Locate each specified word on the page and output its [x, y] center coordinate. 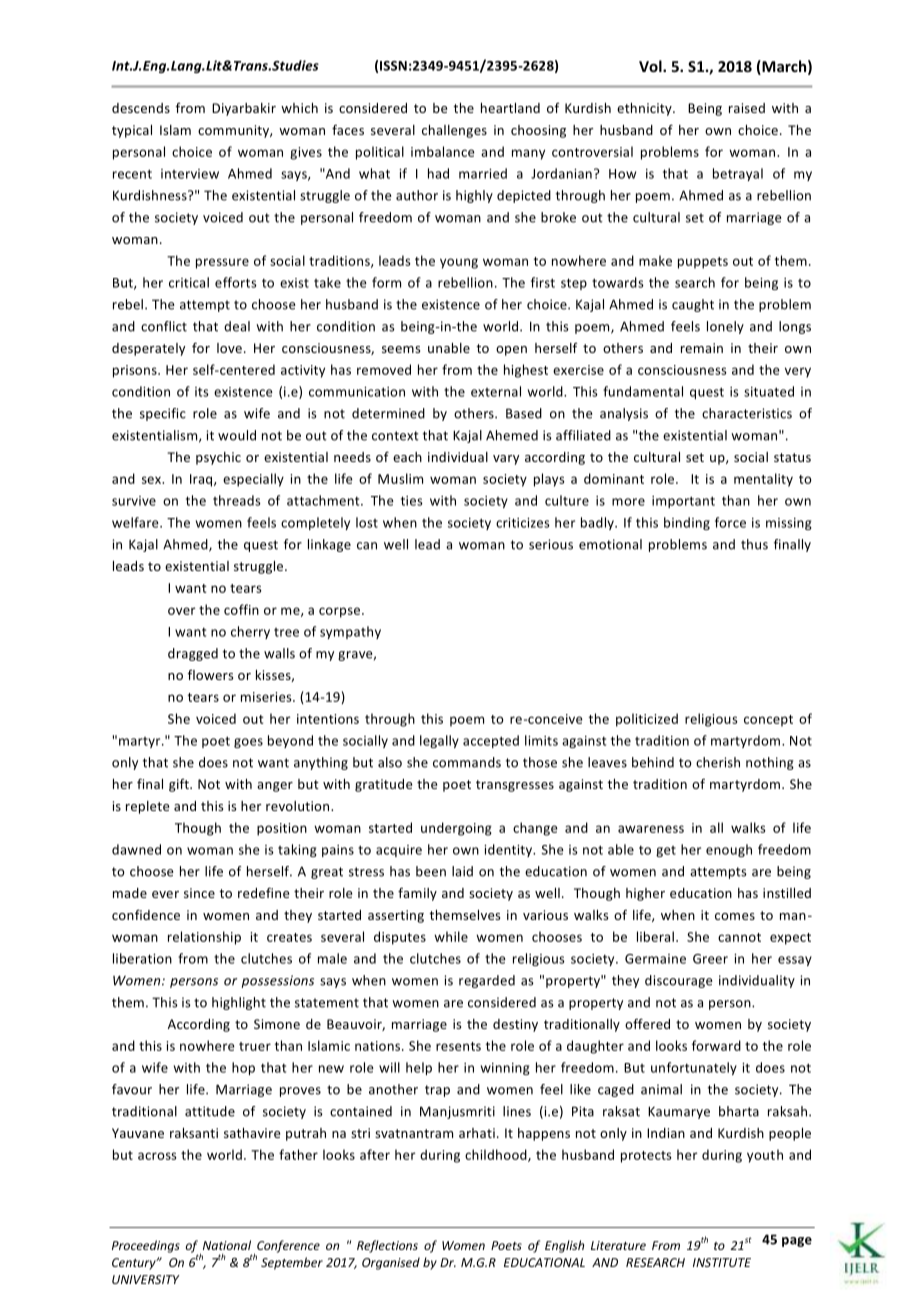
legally [439, 741]
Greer [710, 959]
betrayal [738, 174]
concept [768, 721]
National [227, 1245]
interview [190, 174]
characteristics [747, 413]
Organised [391, 1263]
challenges [454, 131]
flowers [210, 675]
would [237, 435]
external [496, 391]
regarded [487, 981]
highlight [239, 1003]
